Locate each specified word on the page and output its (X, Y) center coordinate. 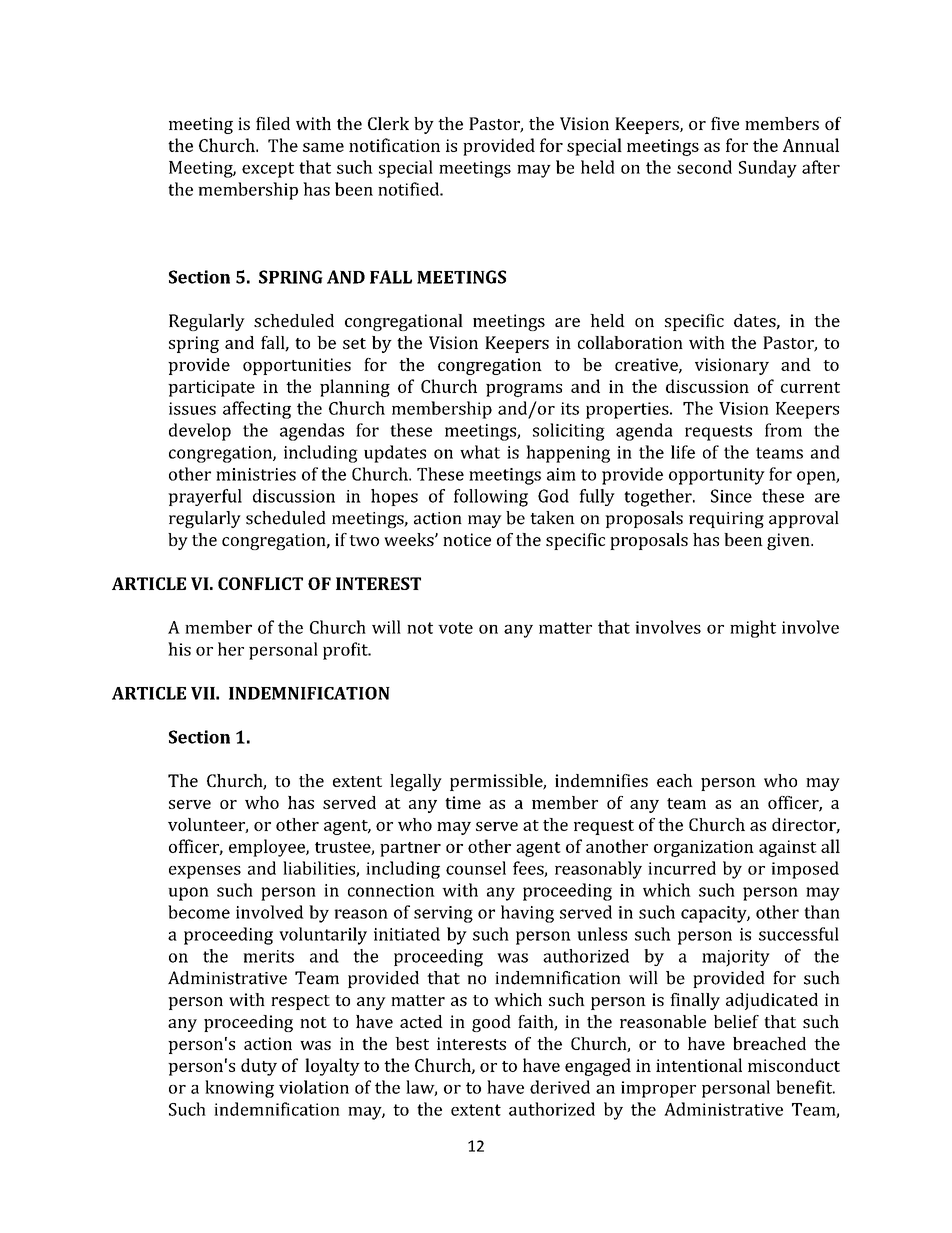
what (480, 452)
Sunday (768, 169)
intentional (699, 1065)
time (463, 802)
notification (394, 145)
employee (268, 848)
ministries (256, 474)
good (491, 1023)
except (268, 170)
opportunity (717, 476)
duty (259, 1067)
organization (704, 848)
